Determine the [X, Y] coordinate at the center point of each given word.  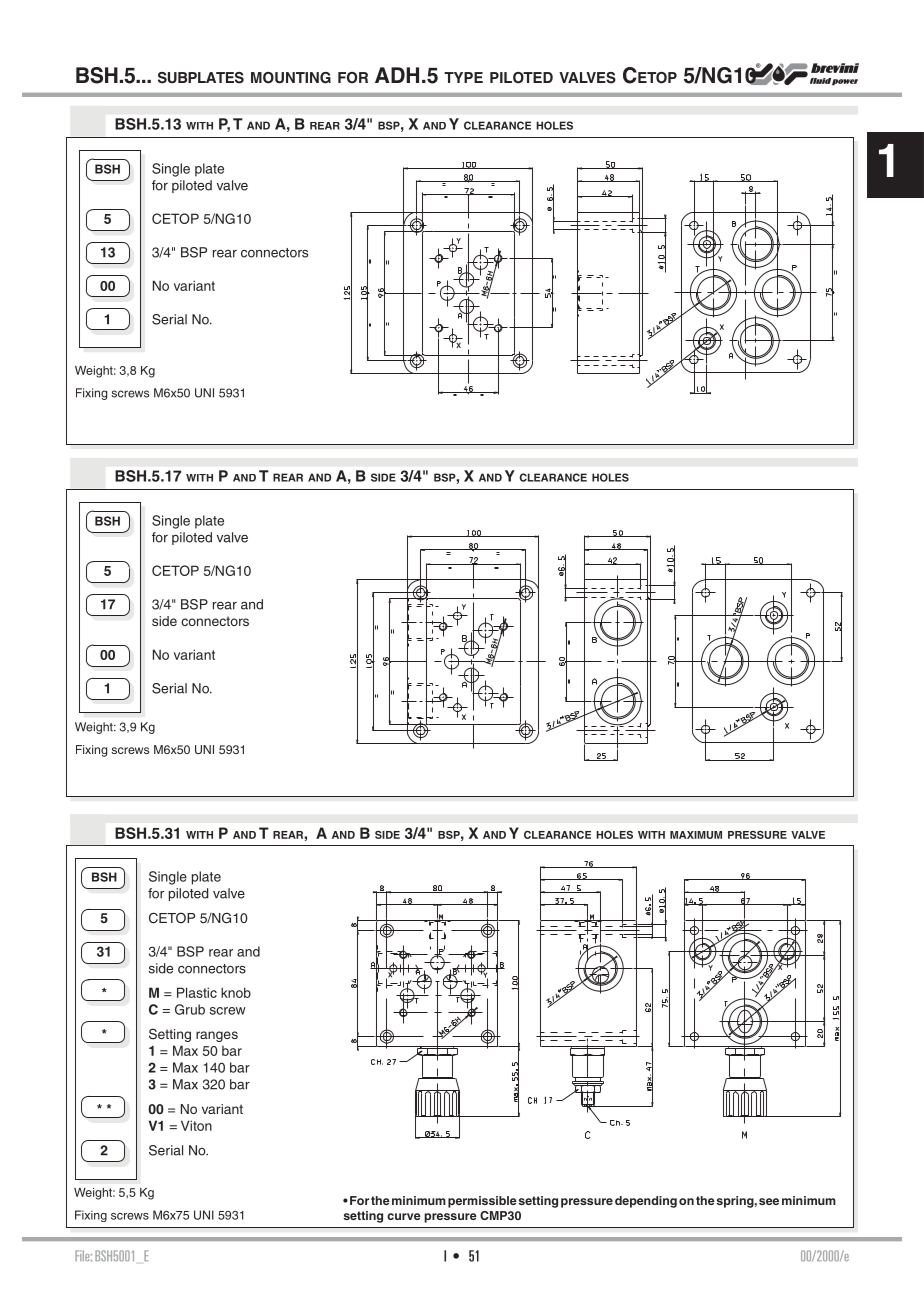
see [769, 1201]
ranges [217, 1036]
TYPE [463, 77]
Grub [190, 1009]
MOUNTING [291, 78]
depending [646, 1202]
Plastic [197, 992]
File [83, 1255]
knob [236, 992]
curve [404, 1216]
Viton [196, 1125]
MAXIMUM [696, 835]
